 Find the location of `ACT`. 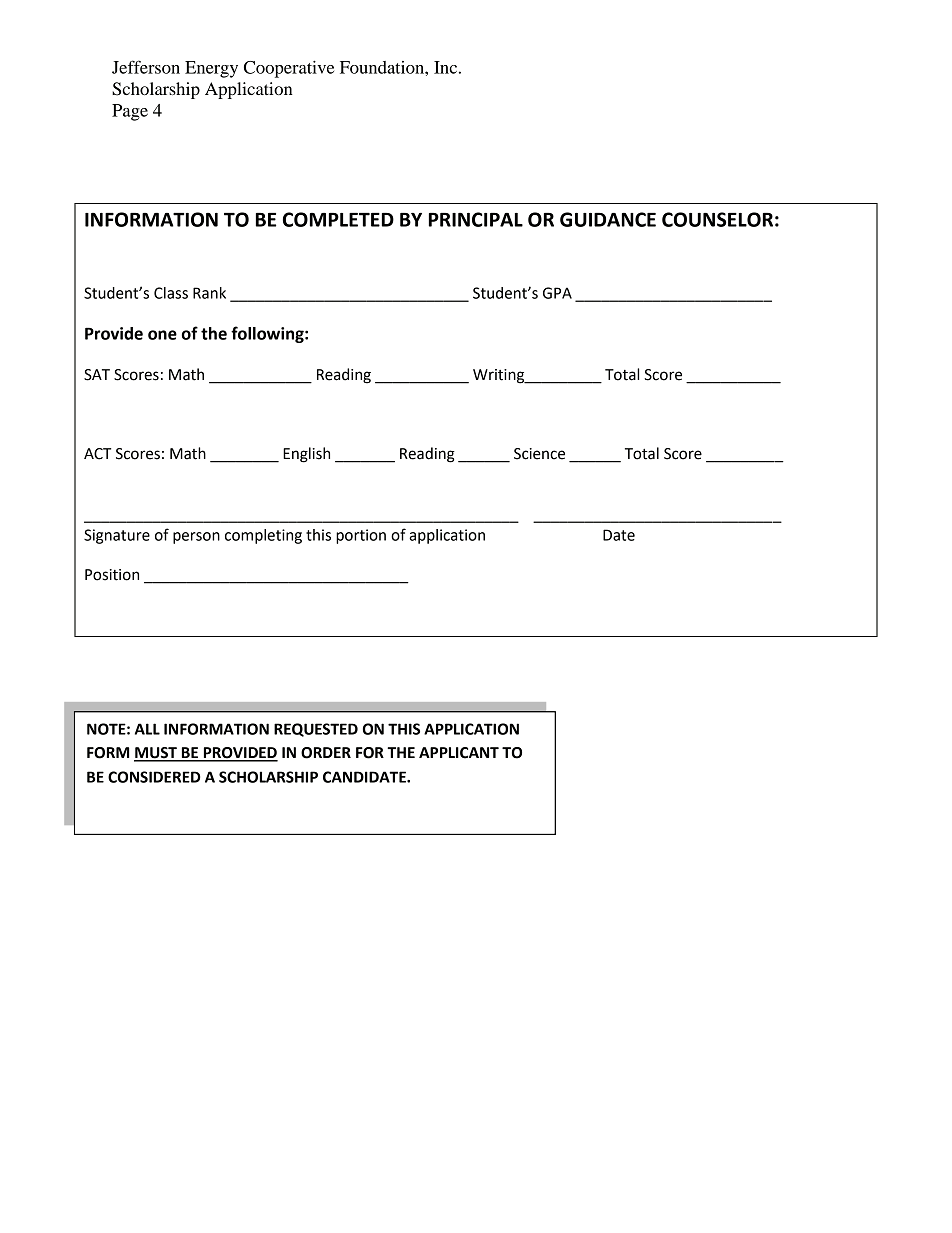

ACT is located at coordinates (97, 454).
